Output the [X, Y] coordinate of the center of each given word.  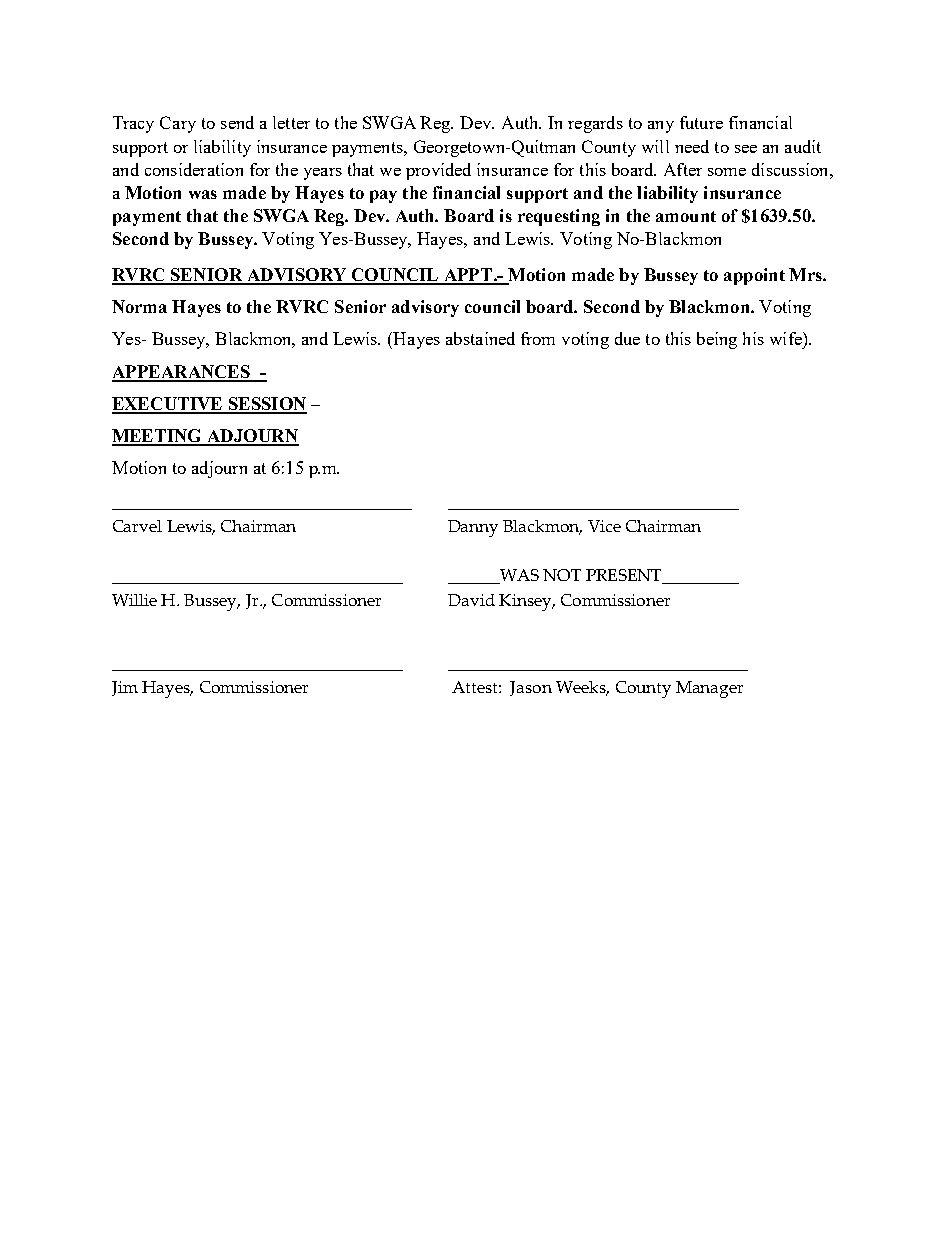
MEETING [158, 437]
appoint [754, 276]
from [538, 338]
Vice [604, 526]
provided [438, 171]
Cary [178, 124]
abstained [480, 338]
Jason [531, 688]
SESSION [266, 405]
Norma [139, 306]
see [746, 149]
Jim [125, 688]
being [717, 340]
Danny [473, 528]
